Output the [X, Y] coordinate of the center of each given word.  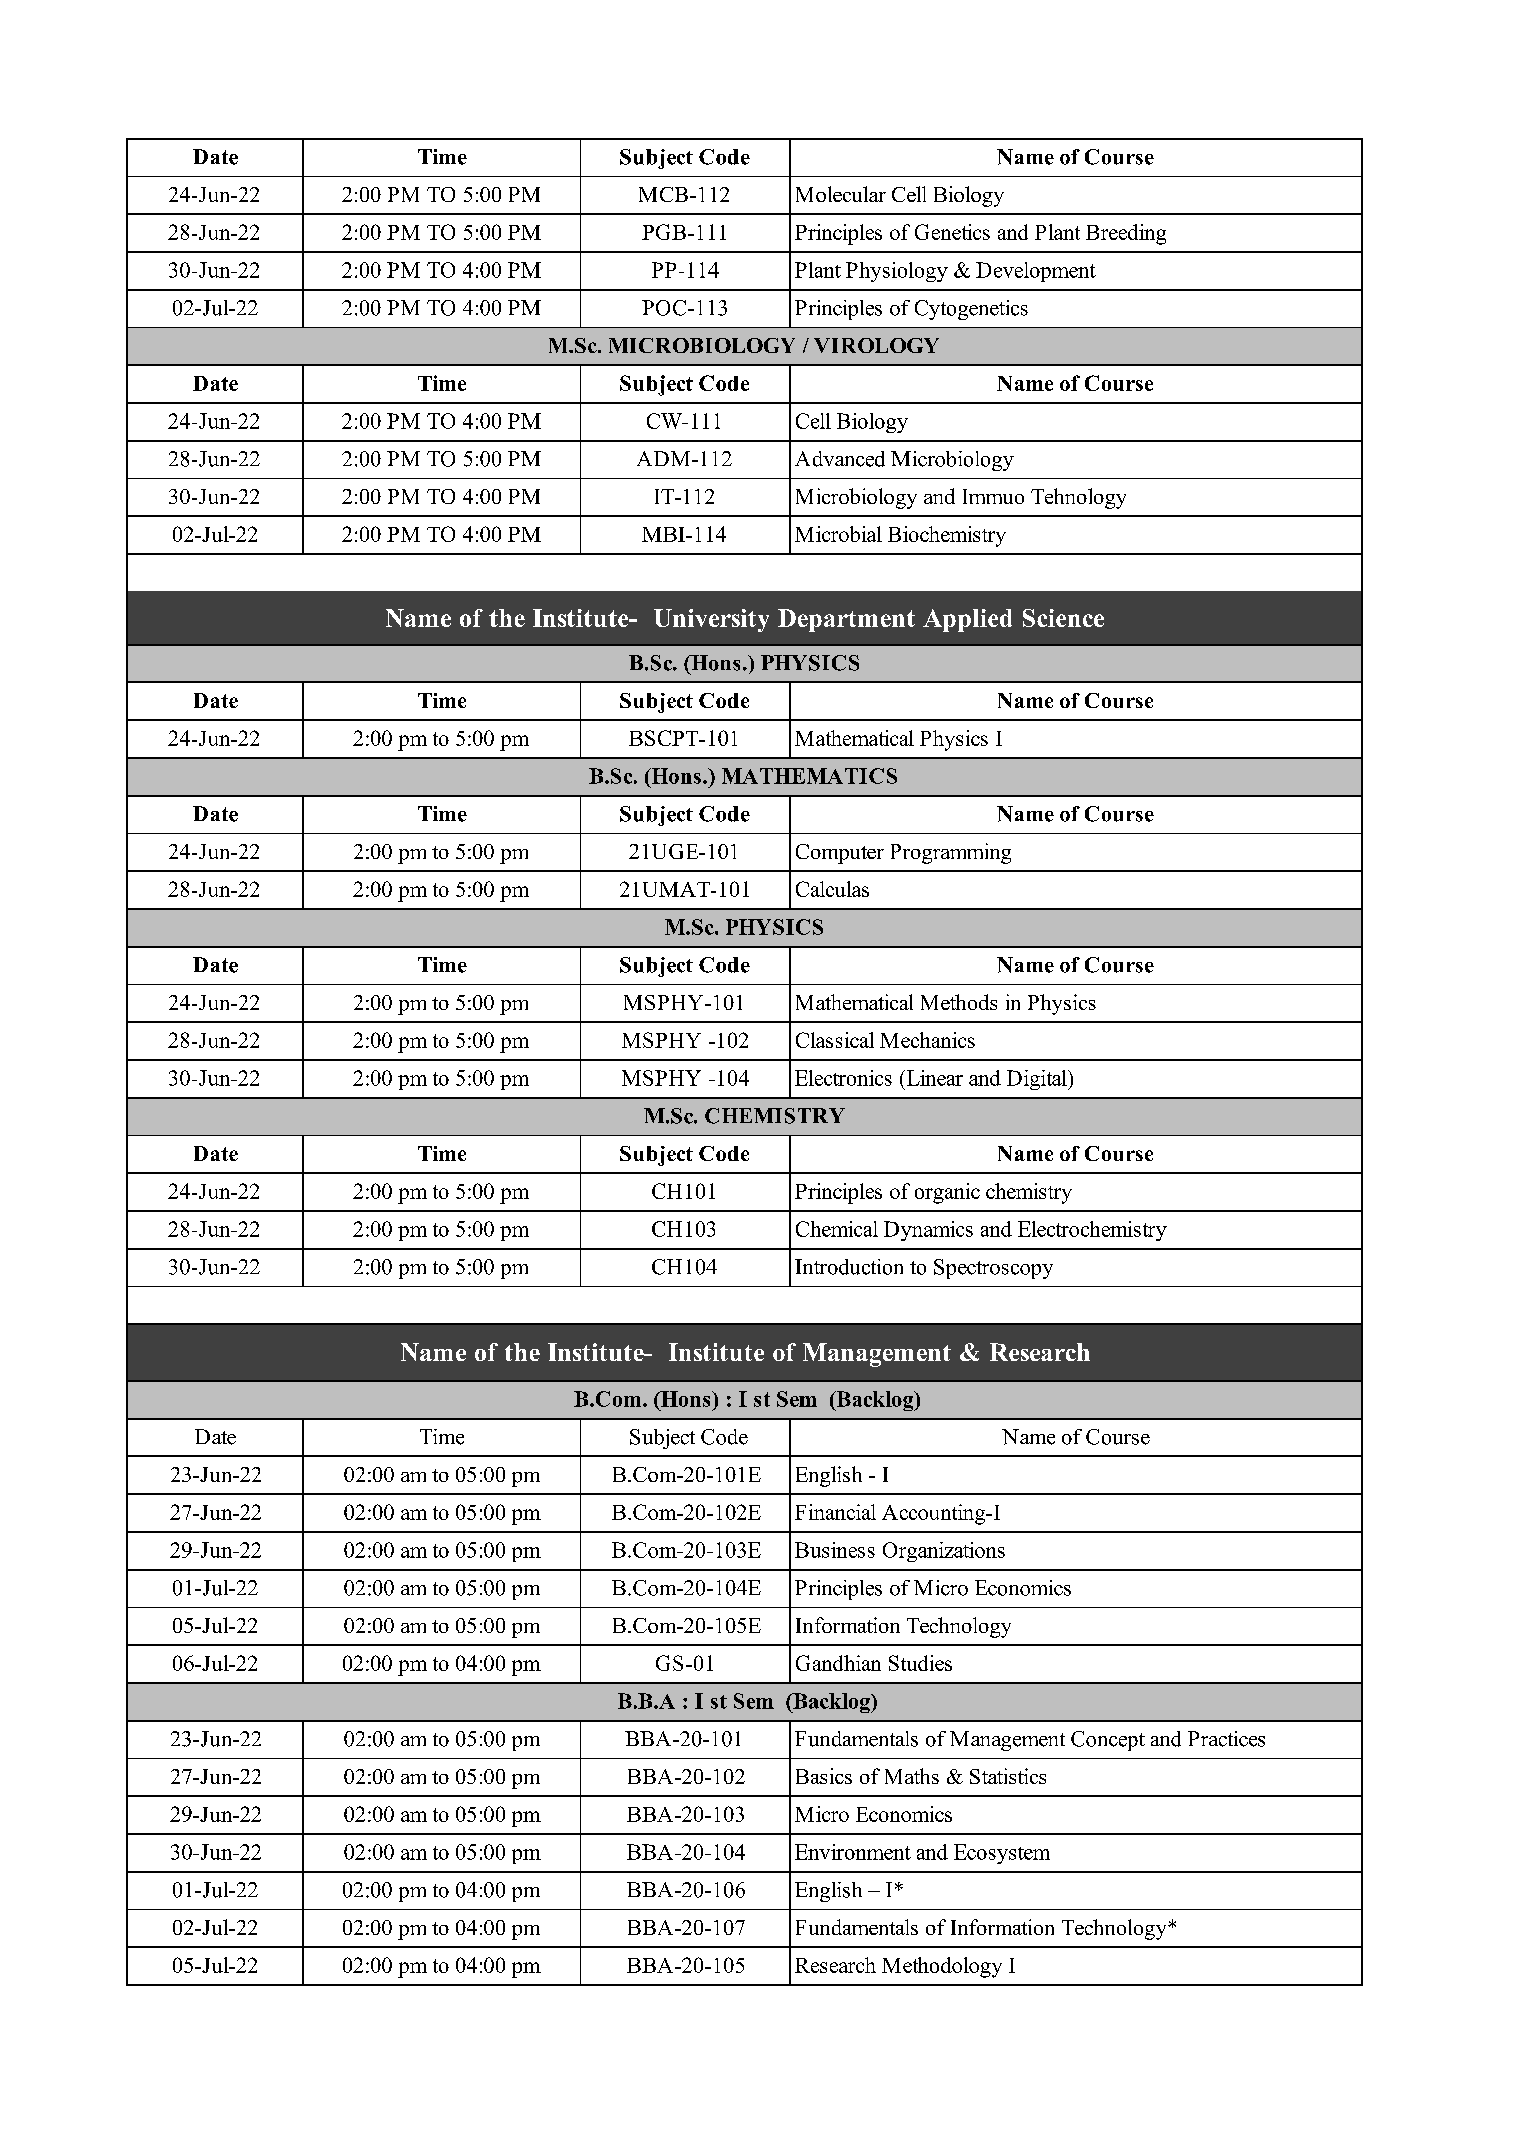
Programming [951, 853]
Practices [1226, 1739]
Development [1036, 272]
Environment [853, 1852]
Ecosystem [1002, 1854]
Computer [840, 854]
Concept [1108, 1741]
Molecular [841, 194]
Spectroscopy [993, 1269]
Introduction [849, 1267]
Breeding [1126, 234]
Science [1063, 618]
